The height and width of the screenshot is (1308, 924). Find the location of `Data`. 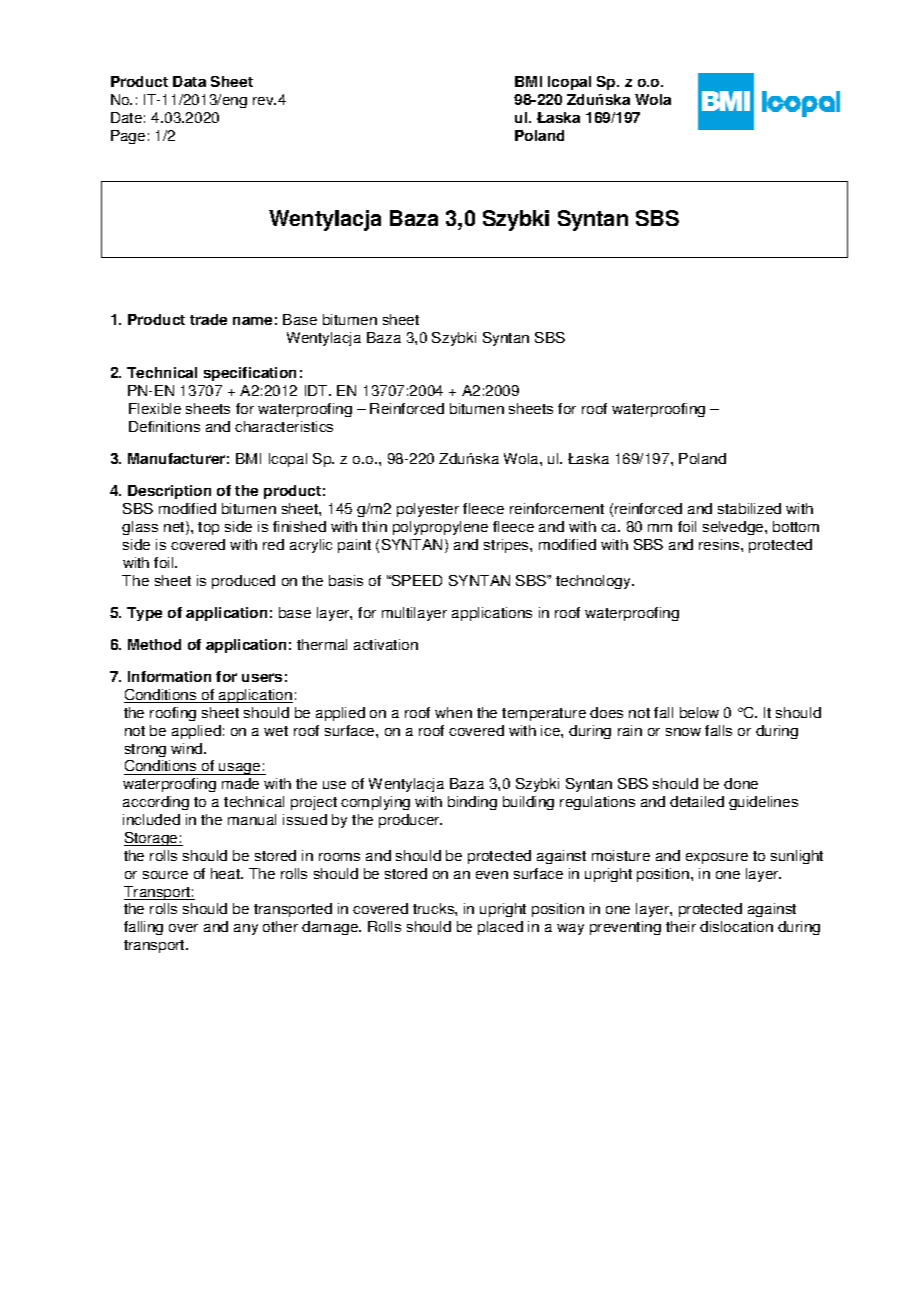

Data is located at coordinates (189, 81).
